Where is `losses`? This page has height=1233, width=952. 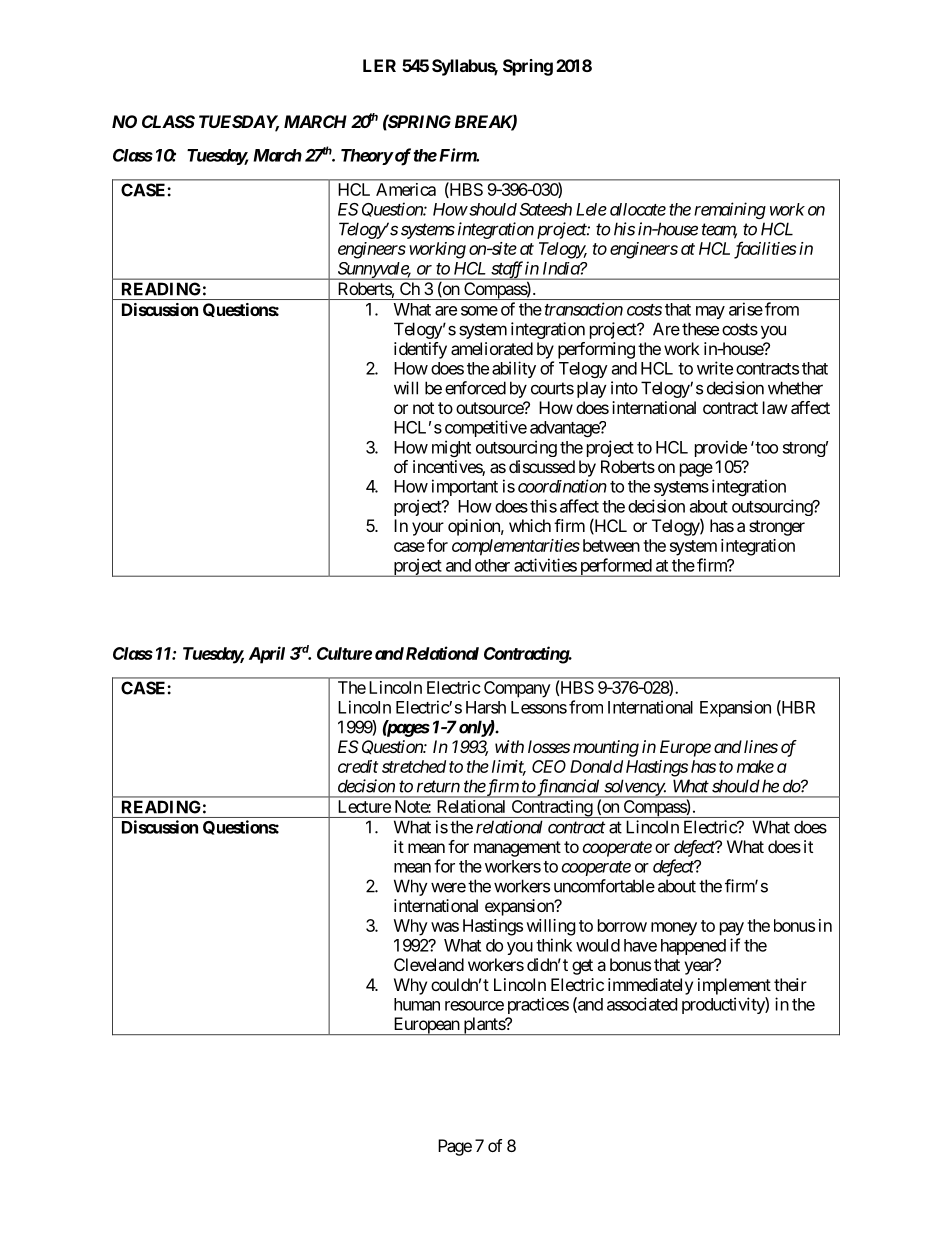 losses is located at coordinates (549, 746).
